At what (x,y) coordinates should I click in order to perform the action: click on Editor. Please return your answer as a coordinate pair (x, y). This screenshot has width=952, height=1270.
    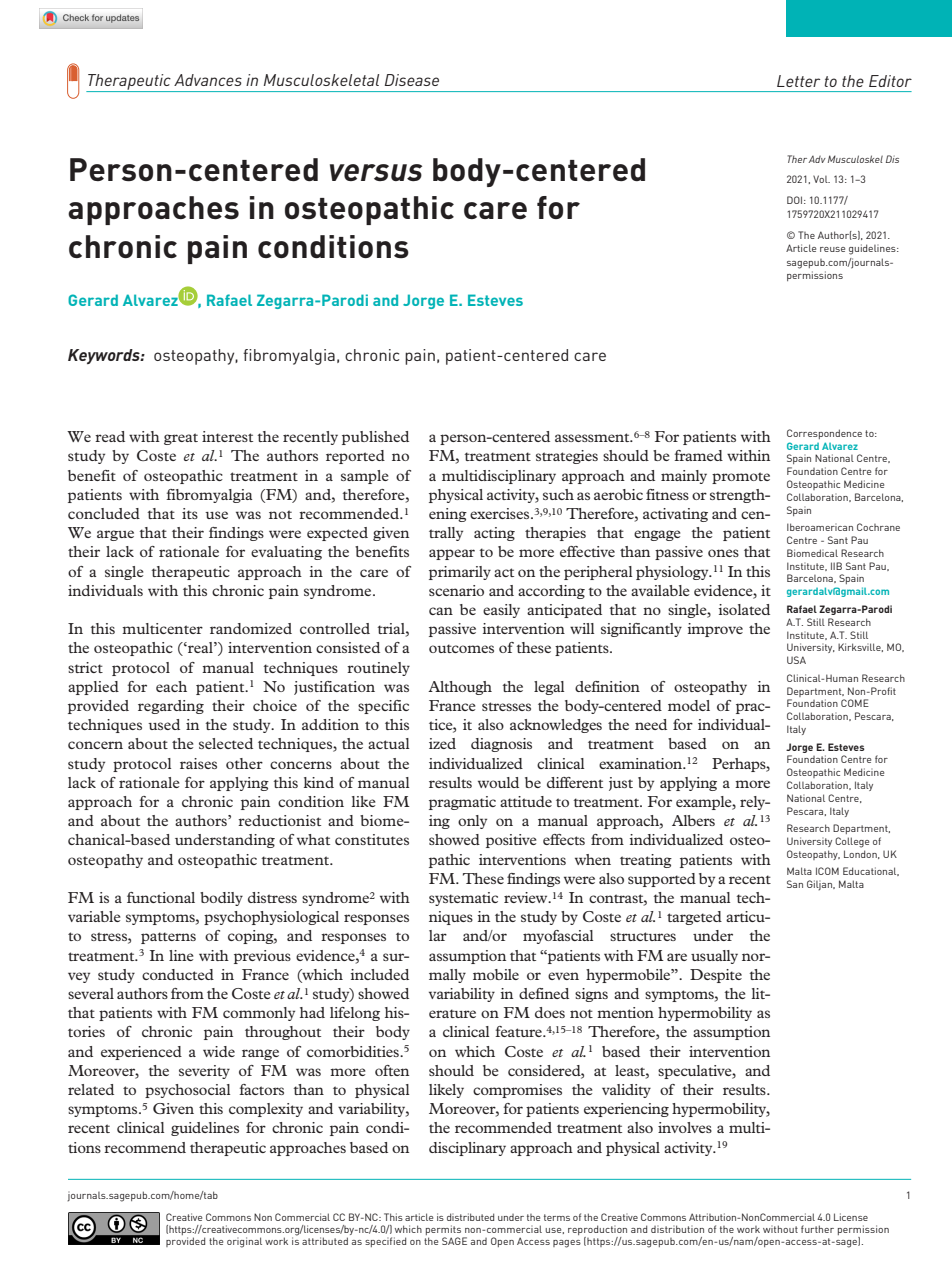
    Looking at the image, I should click on (890, 81).
